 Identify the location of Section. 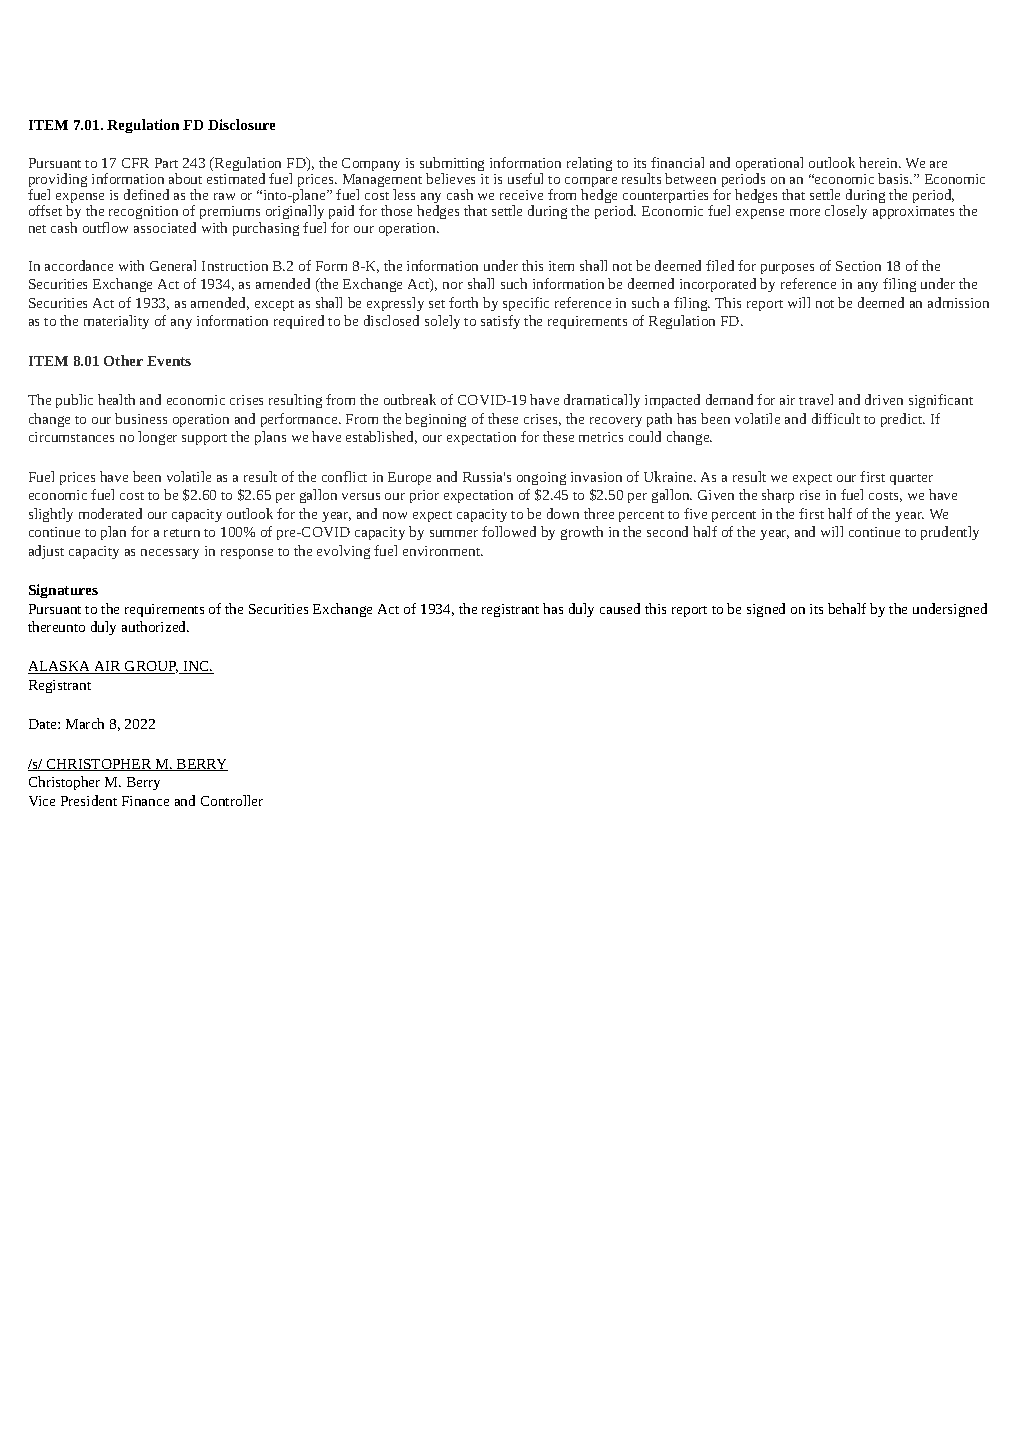
(858, 266).
